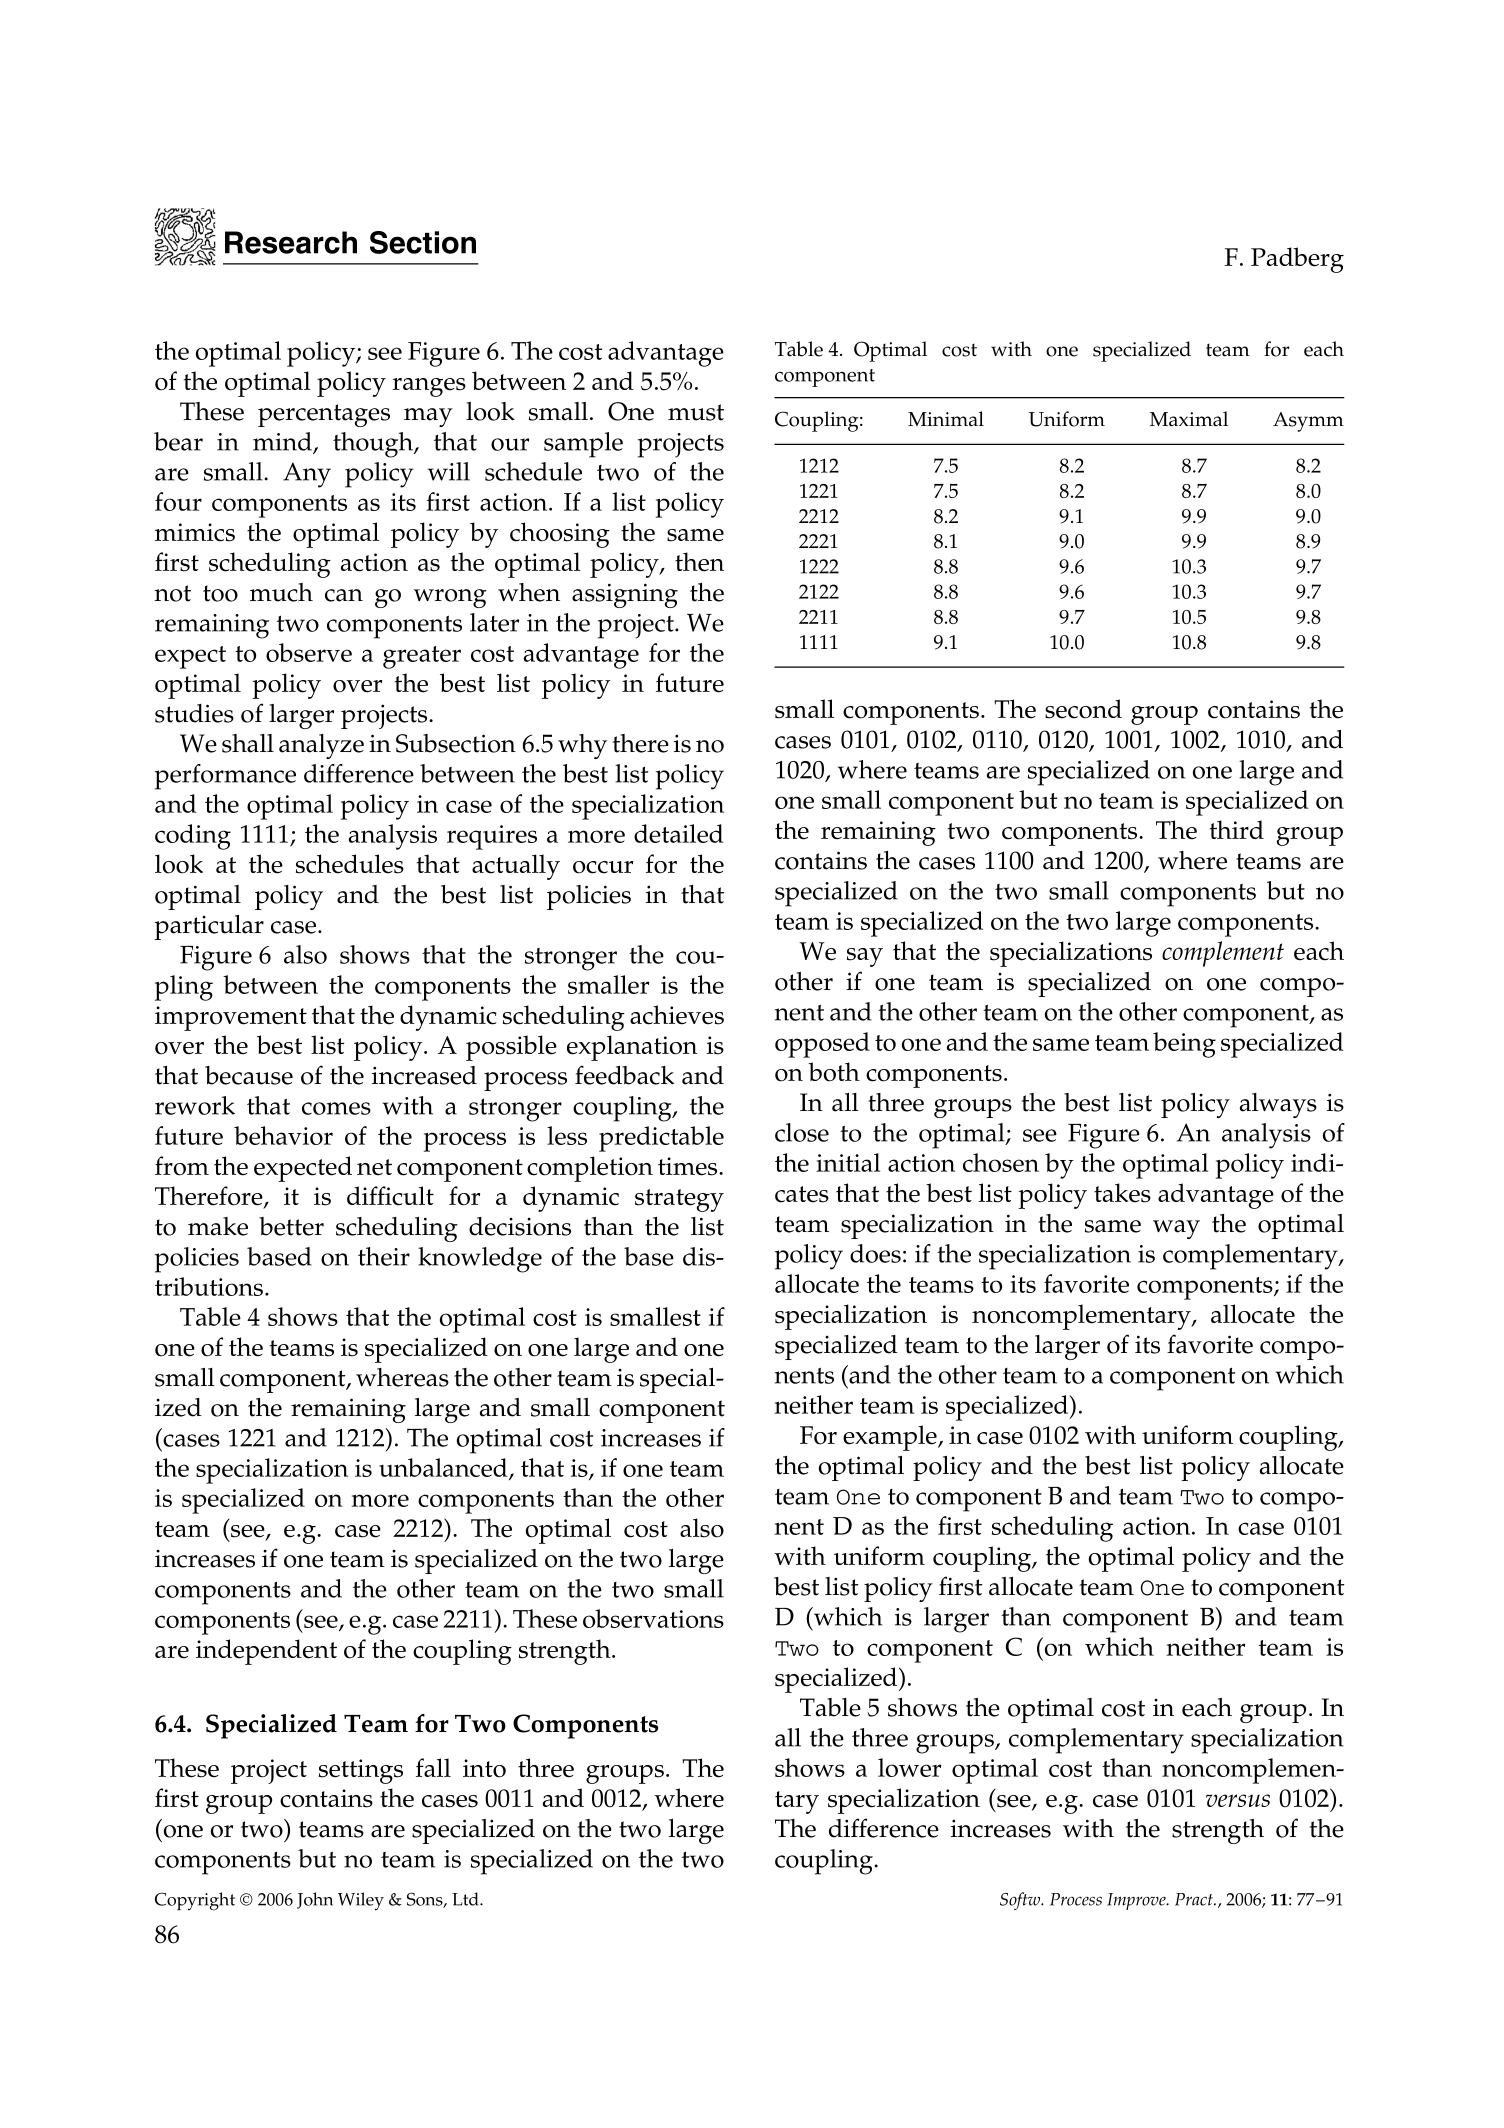 The image size is (1504, 2128). Describe the element at coordinates (384, 1256) in the screenshot. I see `their` at that location.
